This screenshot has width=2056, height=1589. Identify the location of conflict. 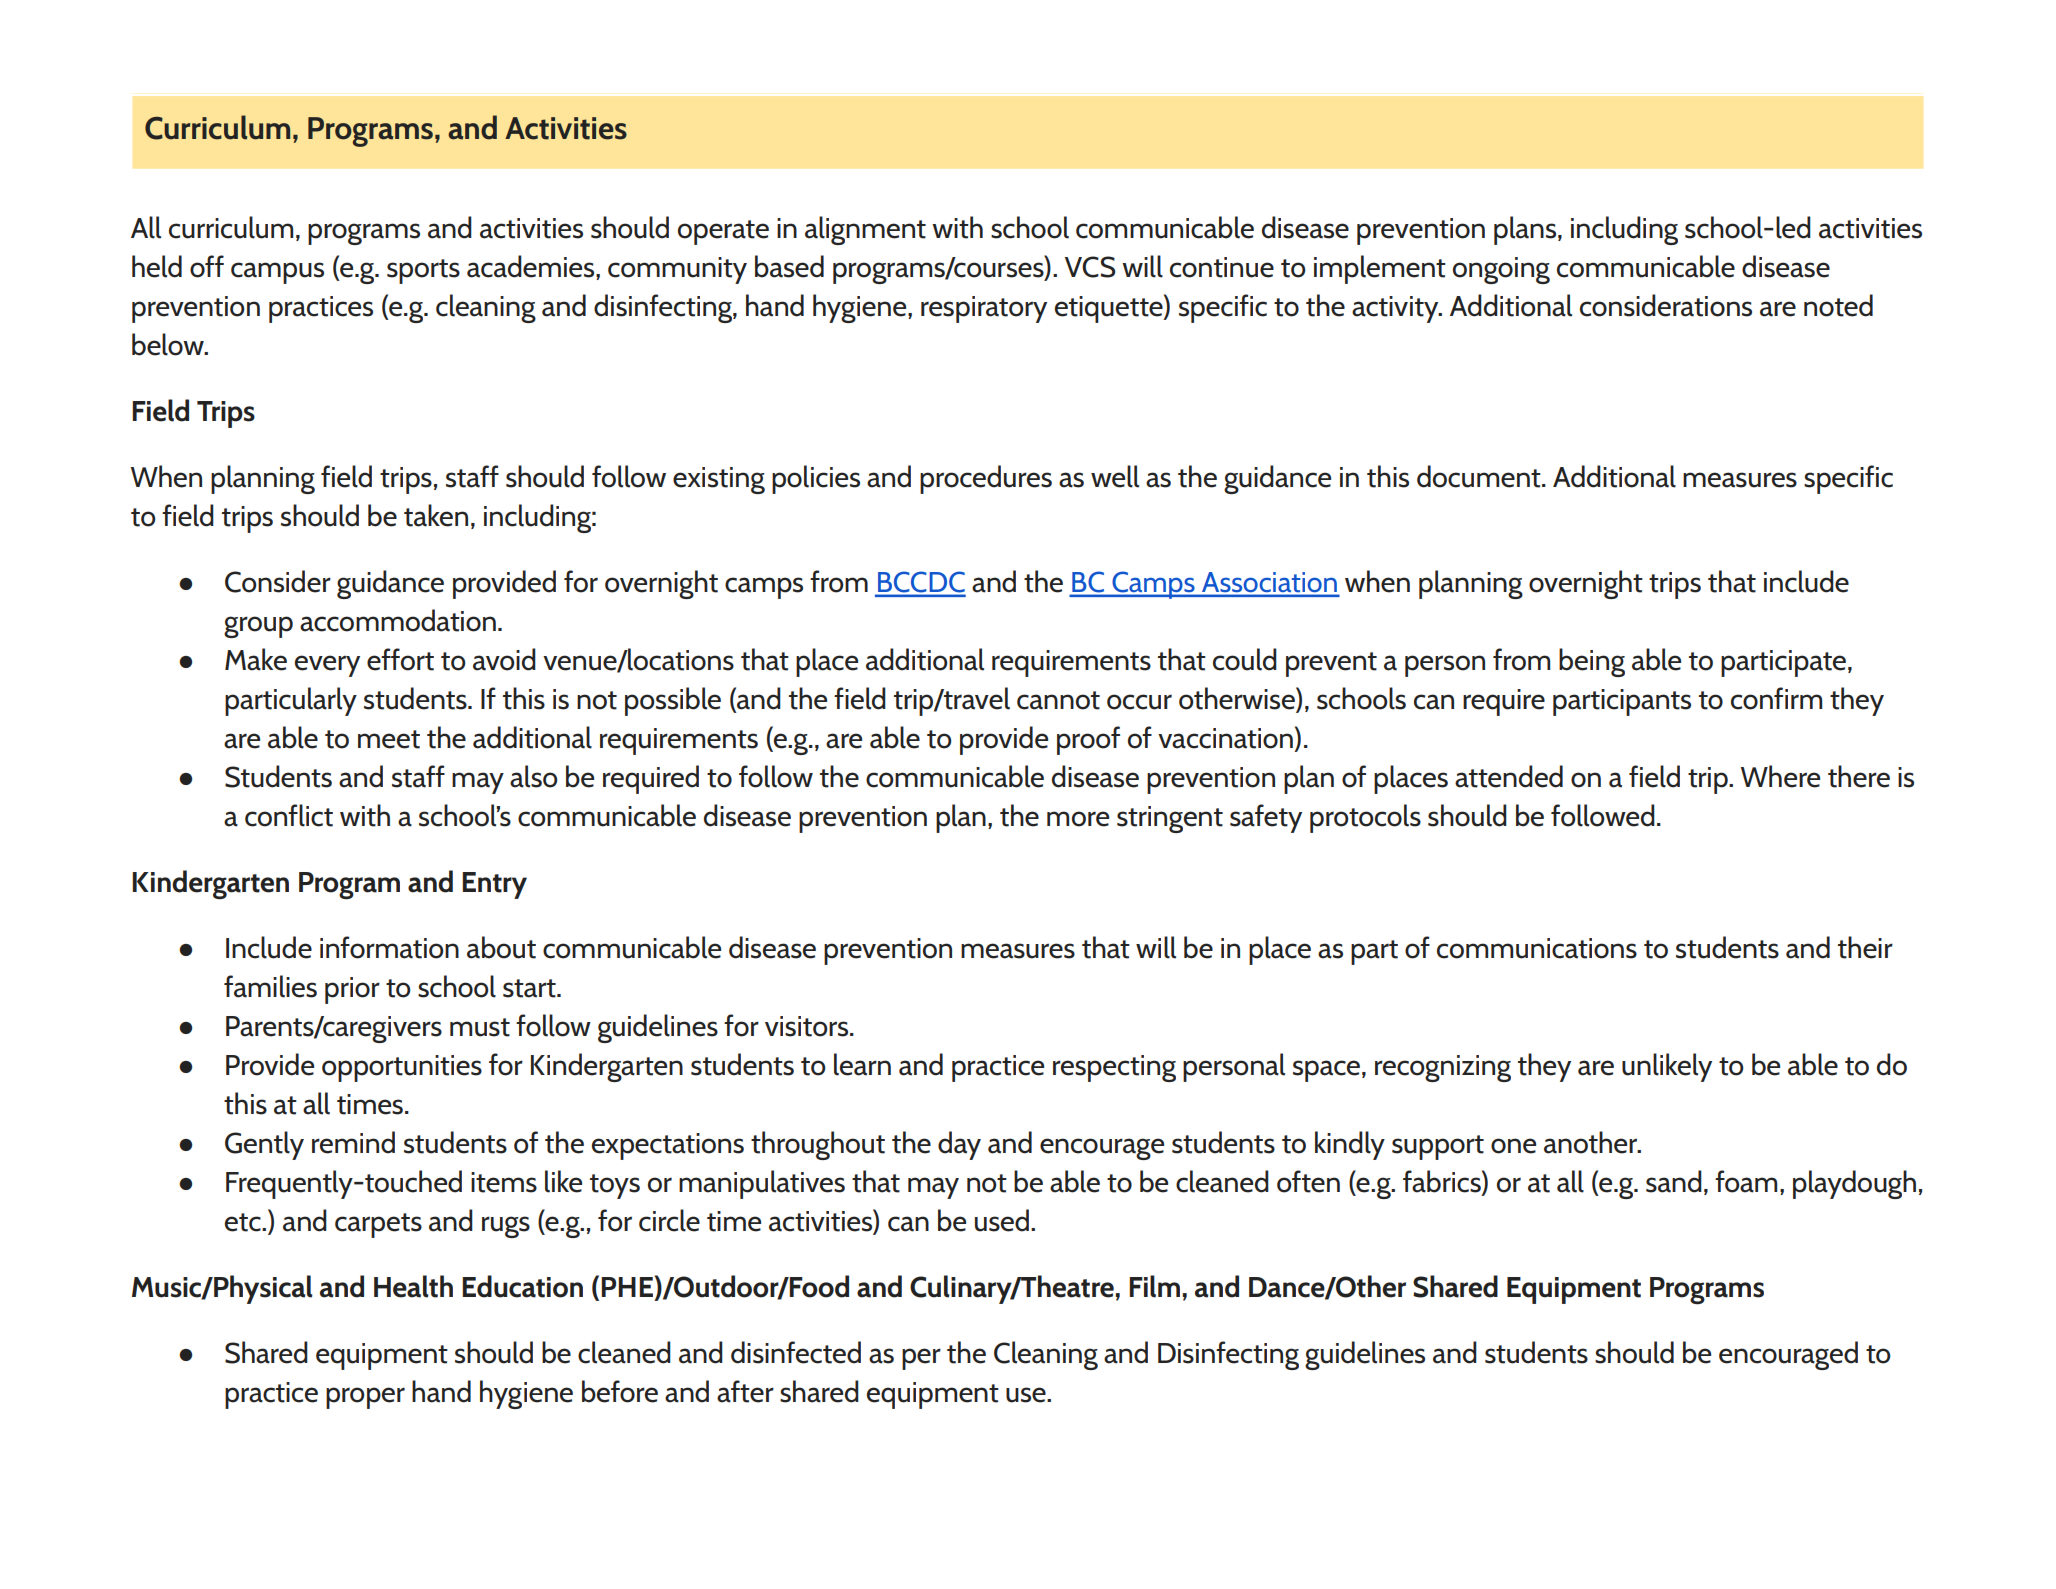
(289, 815).
